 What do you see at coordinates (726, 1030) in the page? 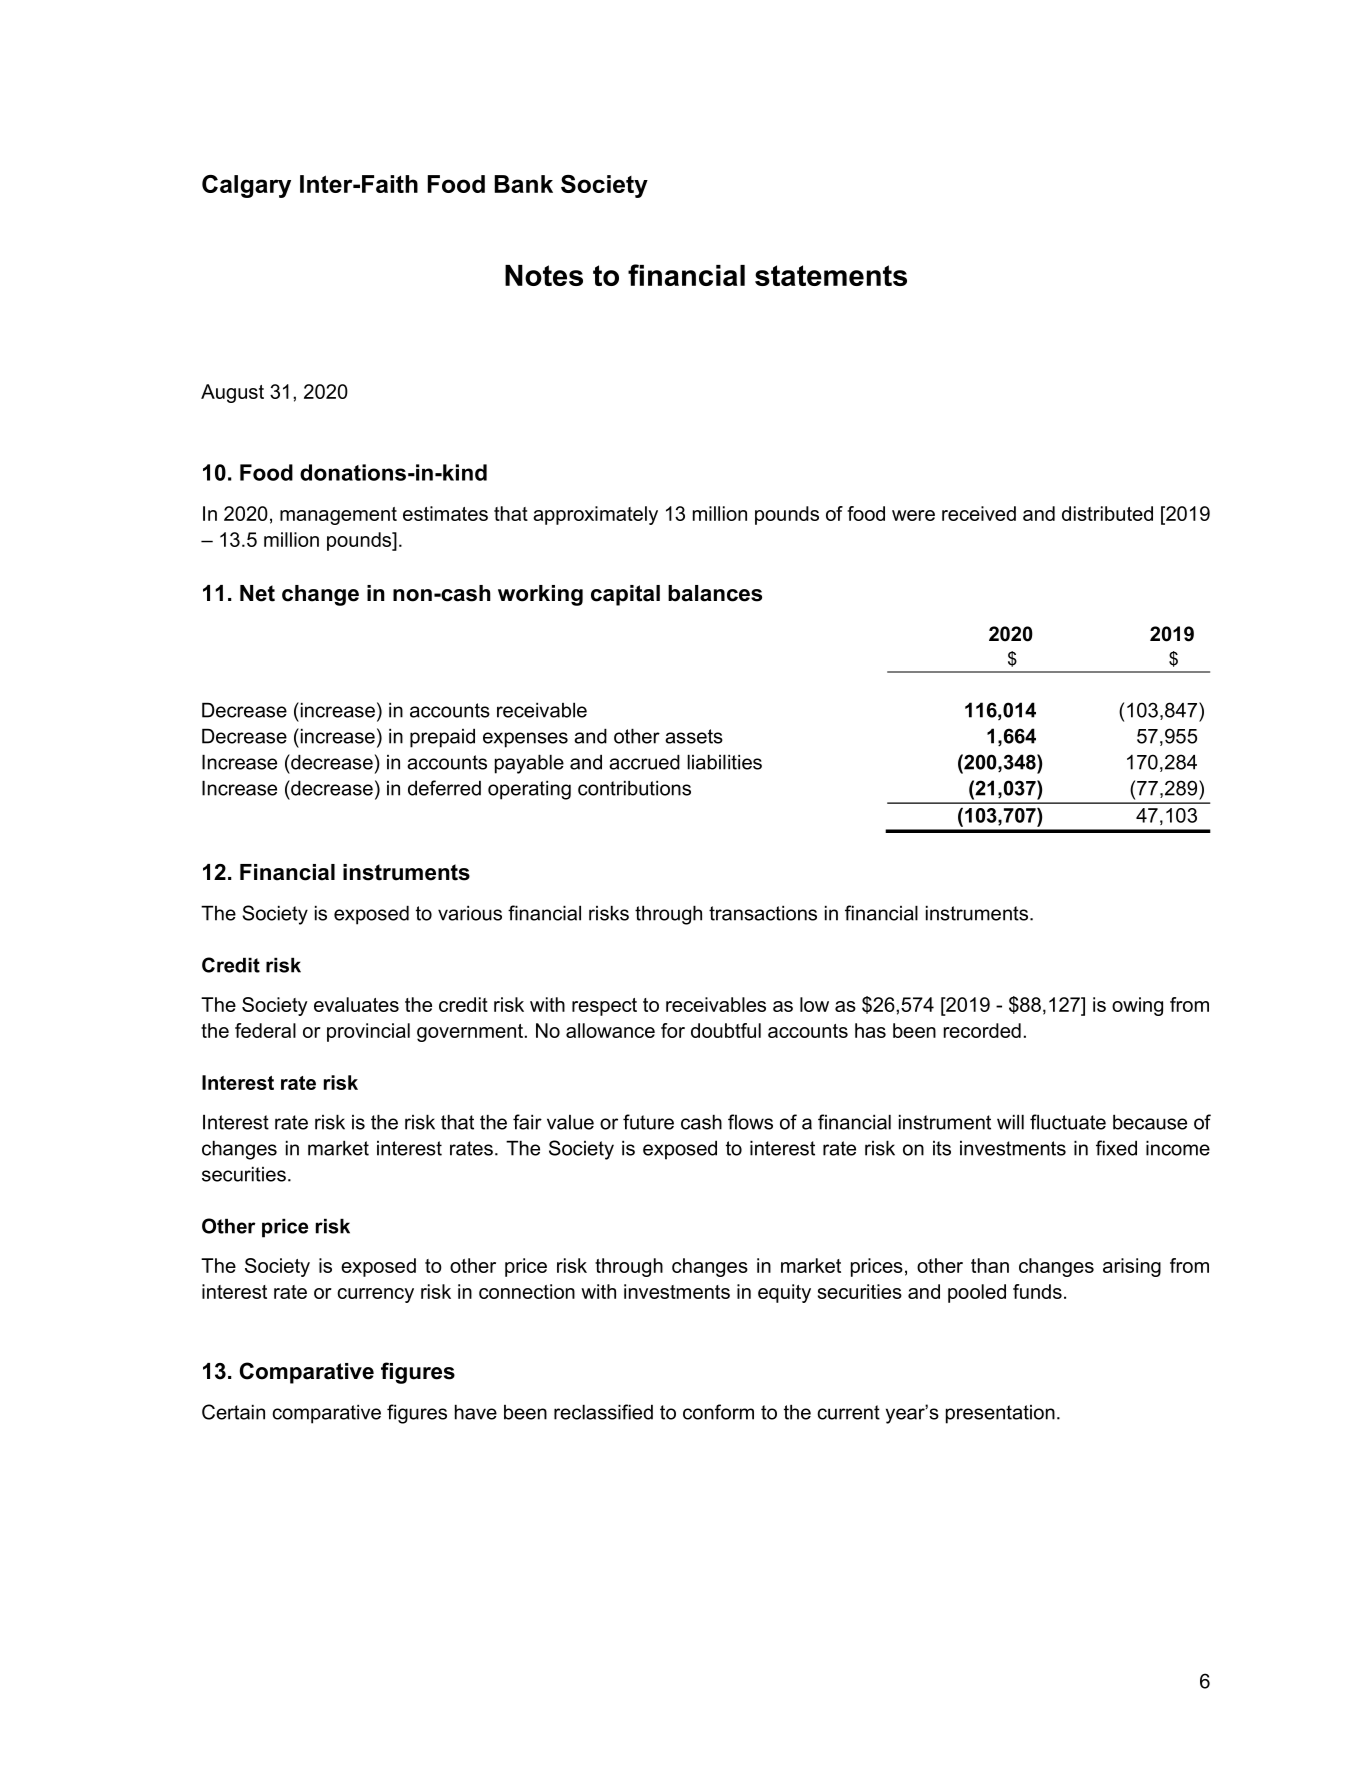
I see `doubtful` at bounding box center [726, 1030].
